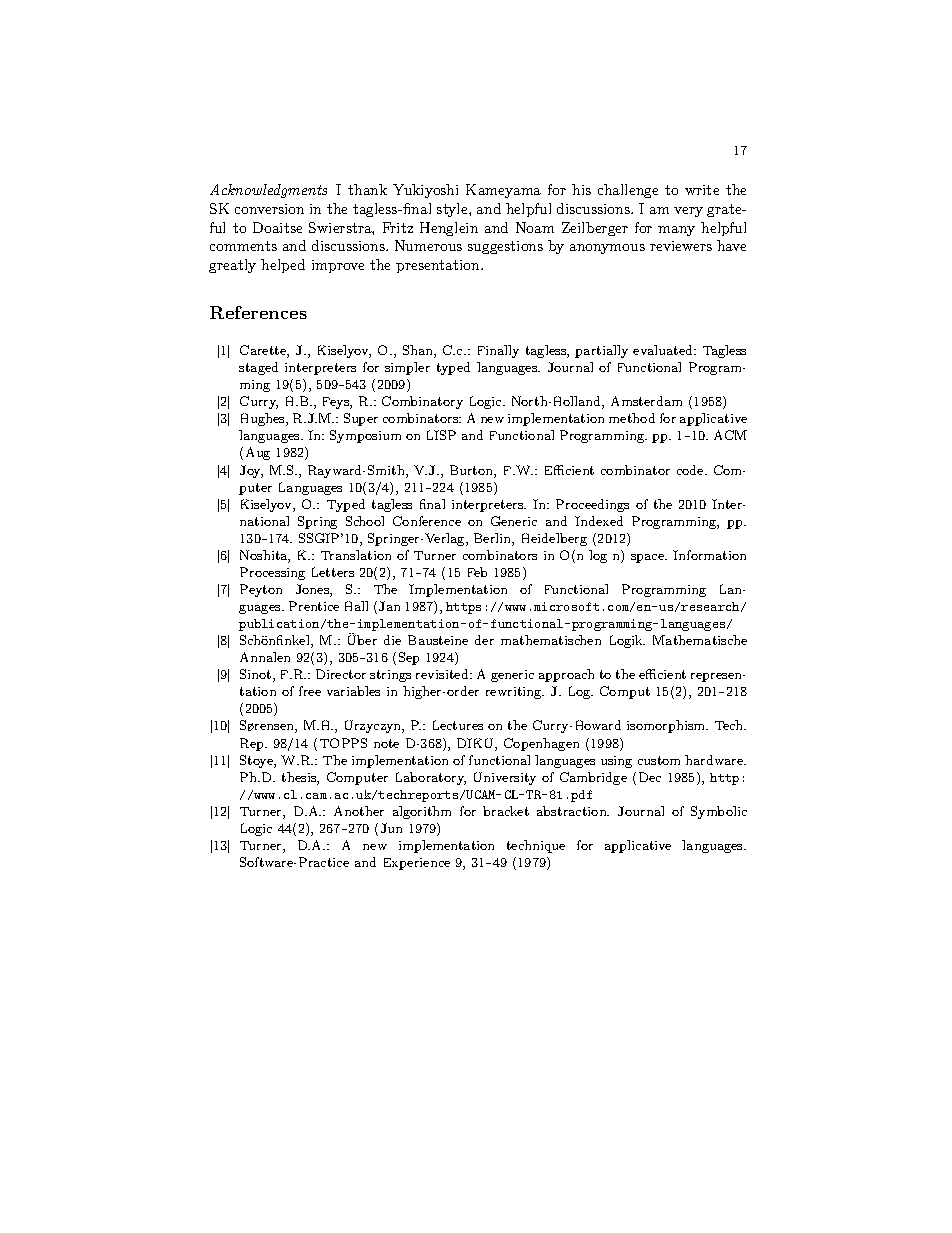 The width and height of the screenshot is (952, 1233). I want to click on rewriting, so click(515, 693).
